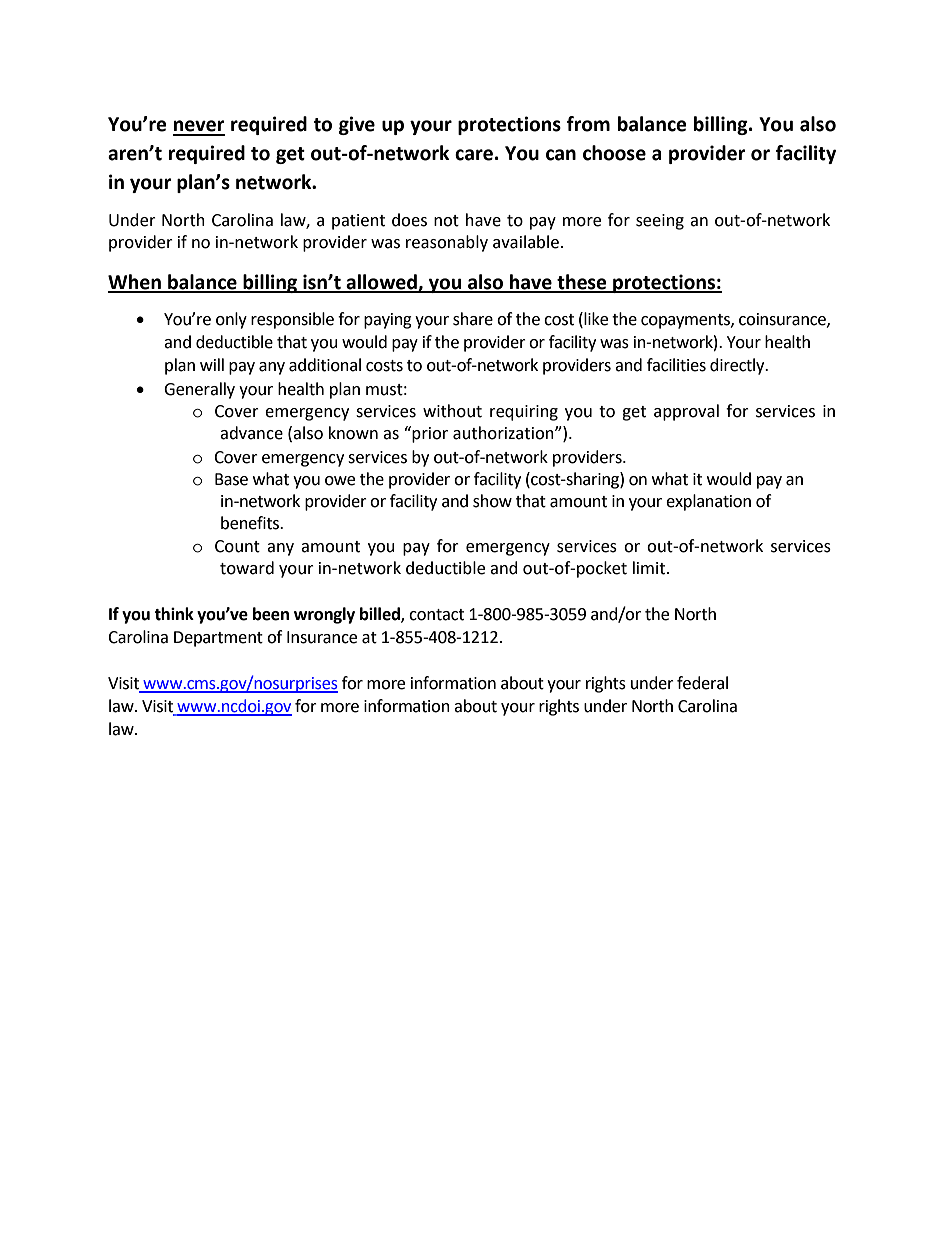  What do you see at coordinates (650, 568) in the page?
I see `limit` at bounding box center [650, 568].
